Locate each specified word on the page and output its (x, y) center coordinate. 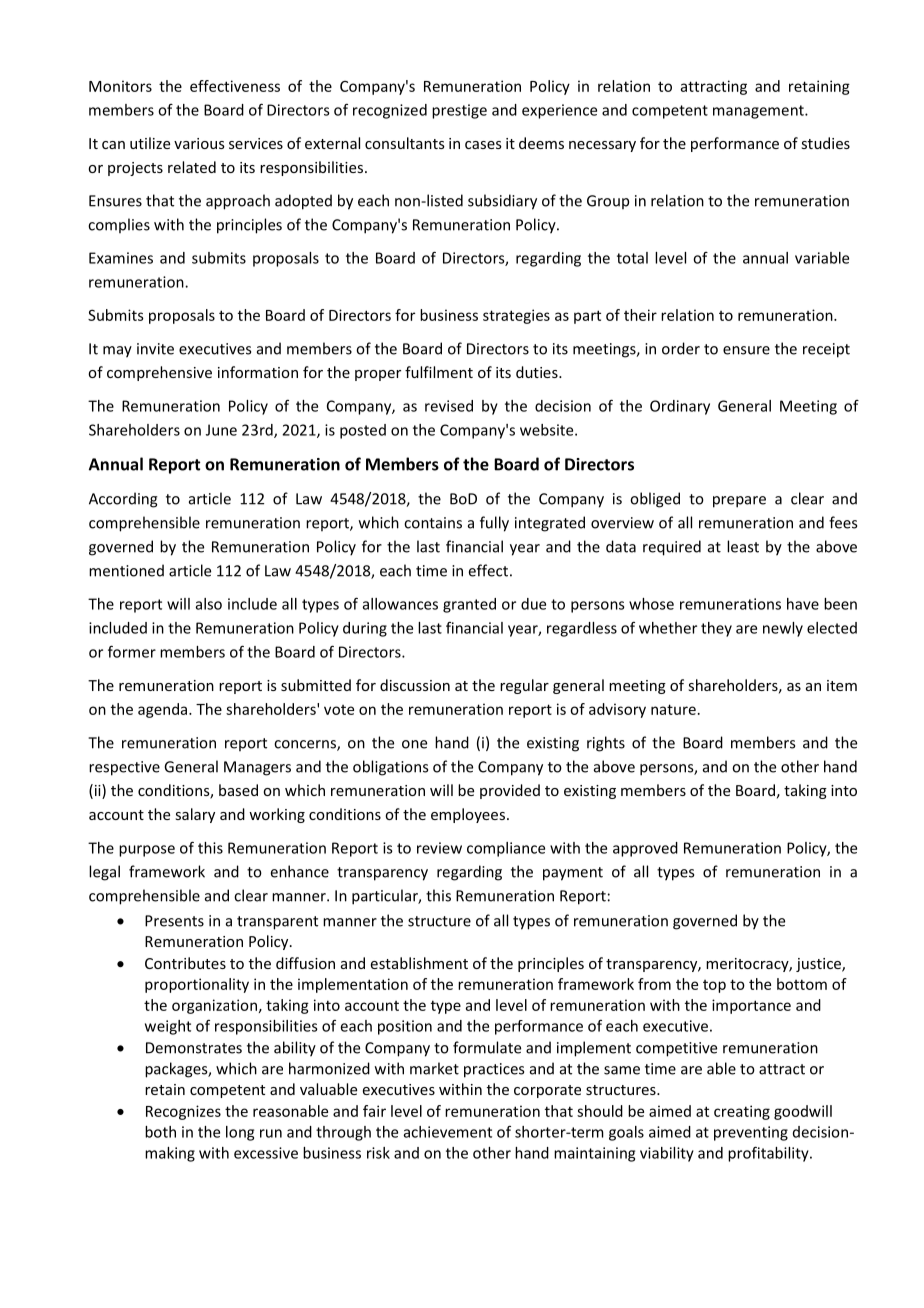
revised (449, 406)
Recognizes (183, 1112)
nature (673, 709)
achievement (448, 1132)
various (199, 143)
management (759, 112)
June (221, 430)
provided (510, 791)
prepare (739, 502)
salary (195, 815)
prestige (459, 111)
